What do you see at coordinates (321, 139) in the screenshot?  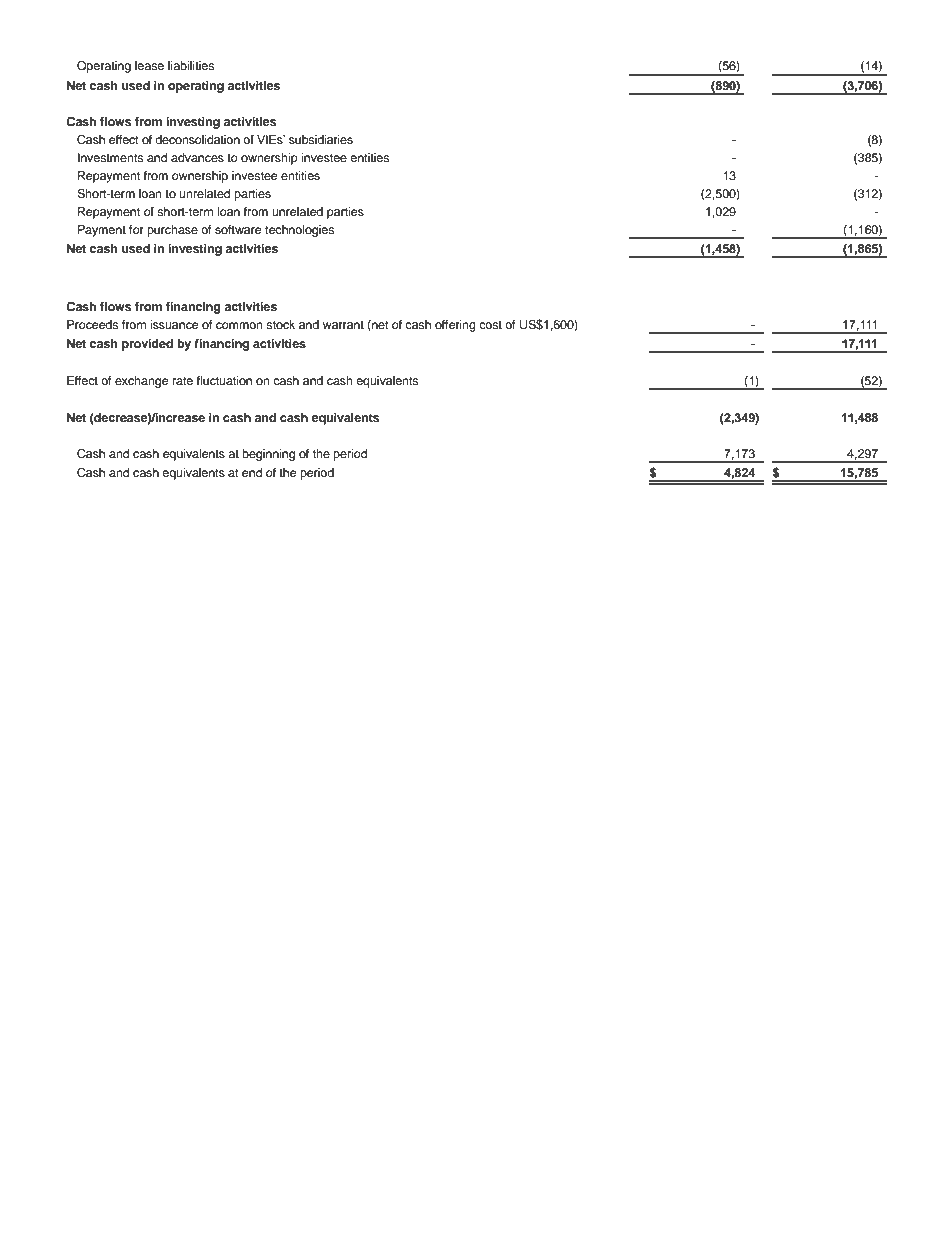 I see `subsidiaries` at bounding box center [321, 139].
